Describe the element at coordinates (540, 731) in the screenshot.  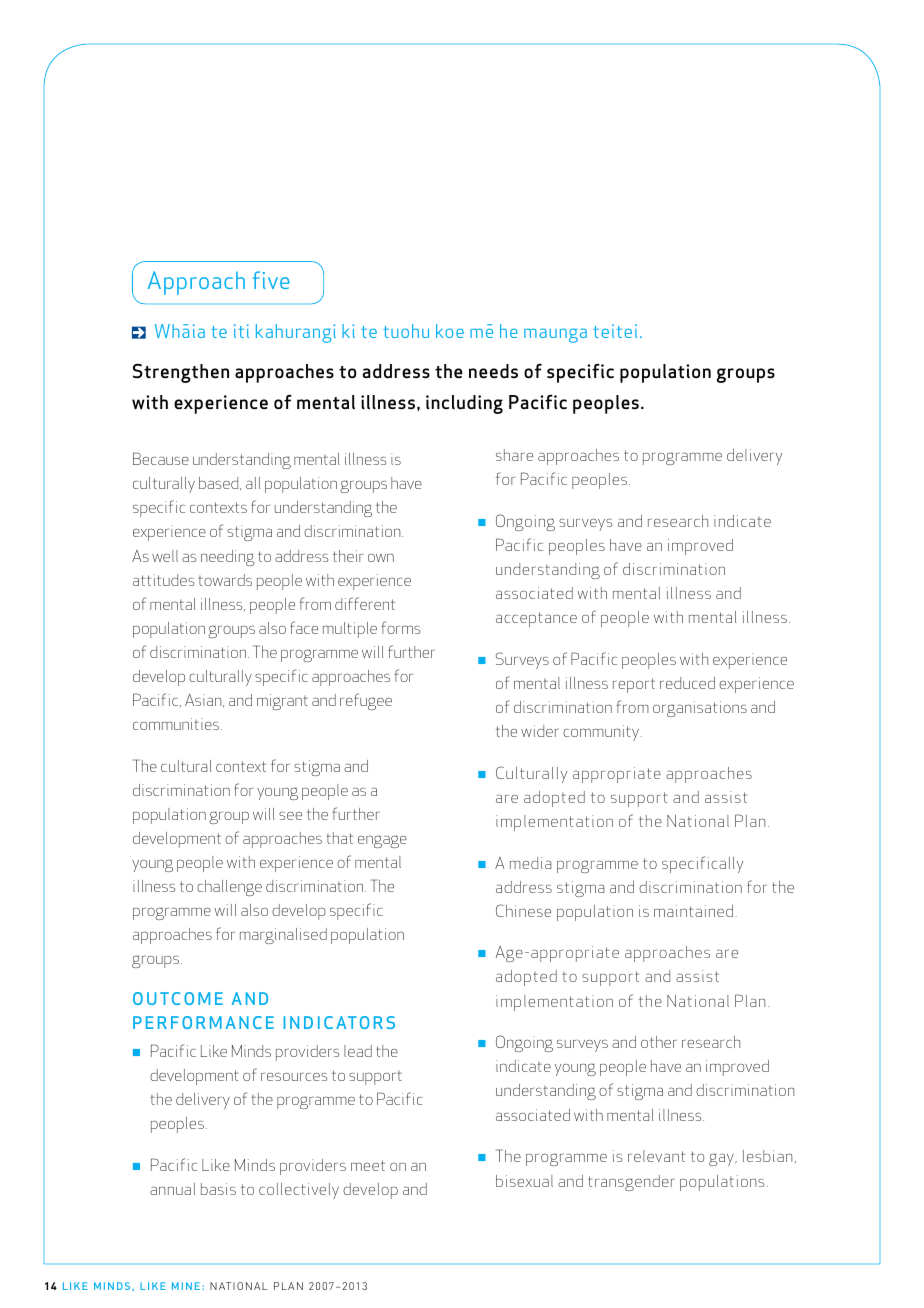
I see `wider` at that location.
